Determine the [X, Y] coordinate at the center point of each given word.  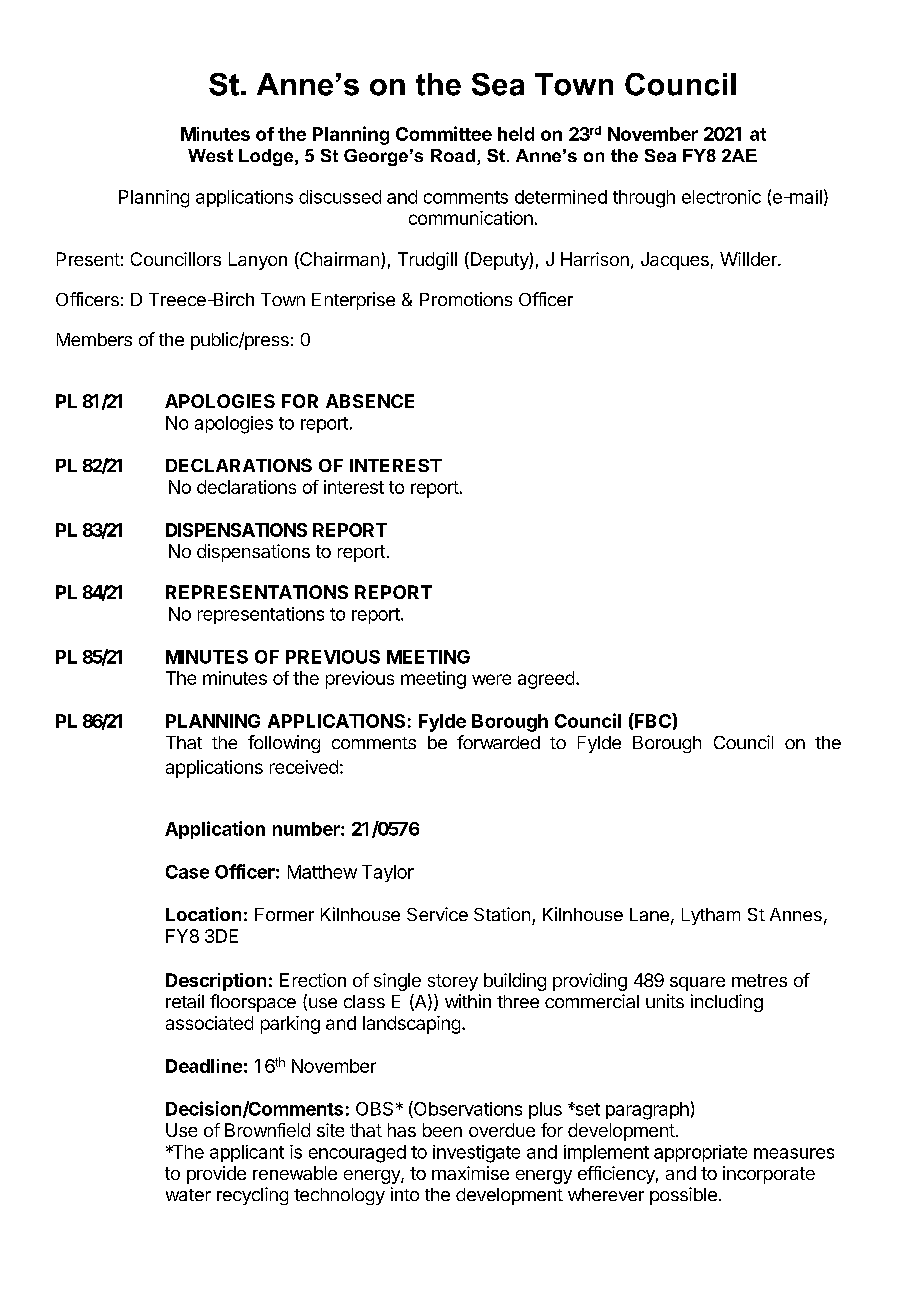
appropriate [700, 1153]
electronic [721, 197]
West [210, 155]
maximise [470, 1173]
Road [453, 155]
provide [216, 1175]
